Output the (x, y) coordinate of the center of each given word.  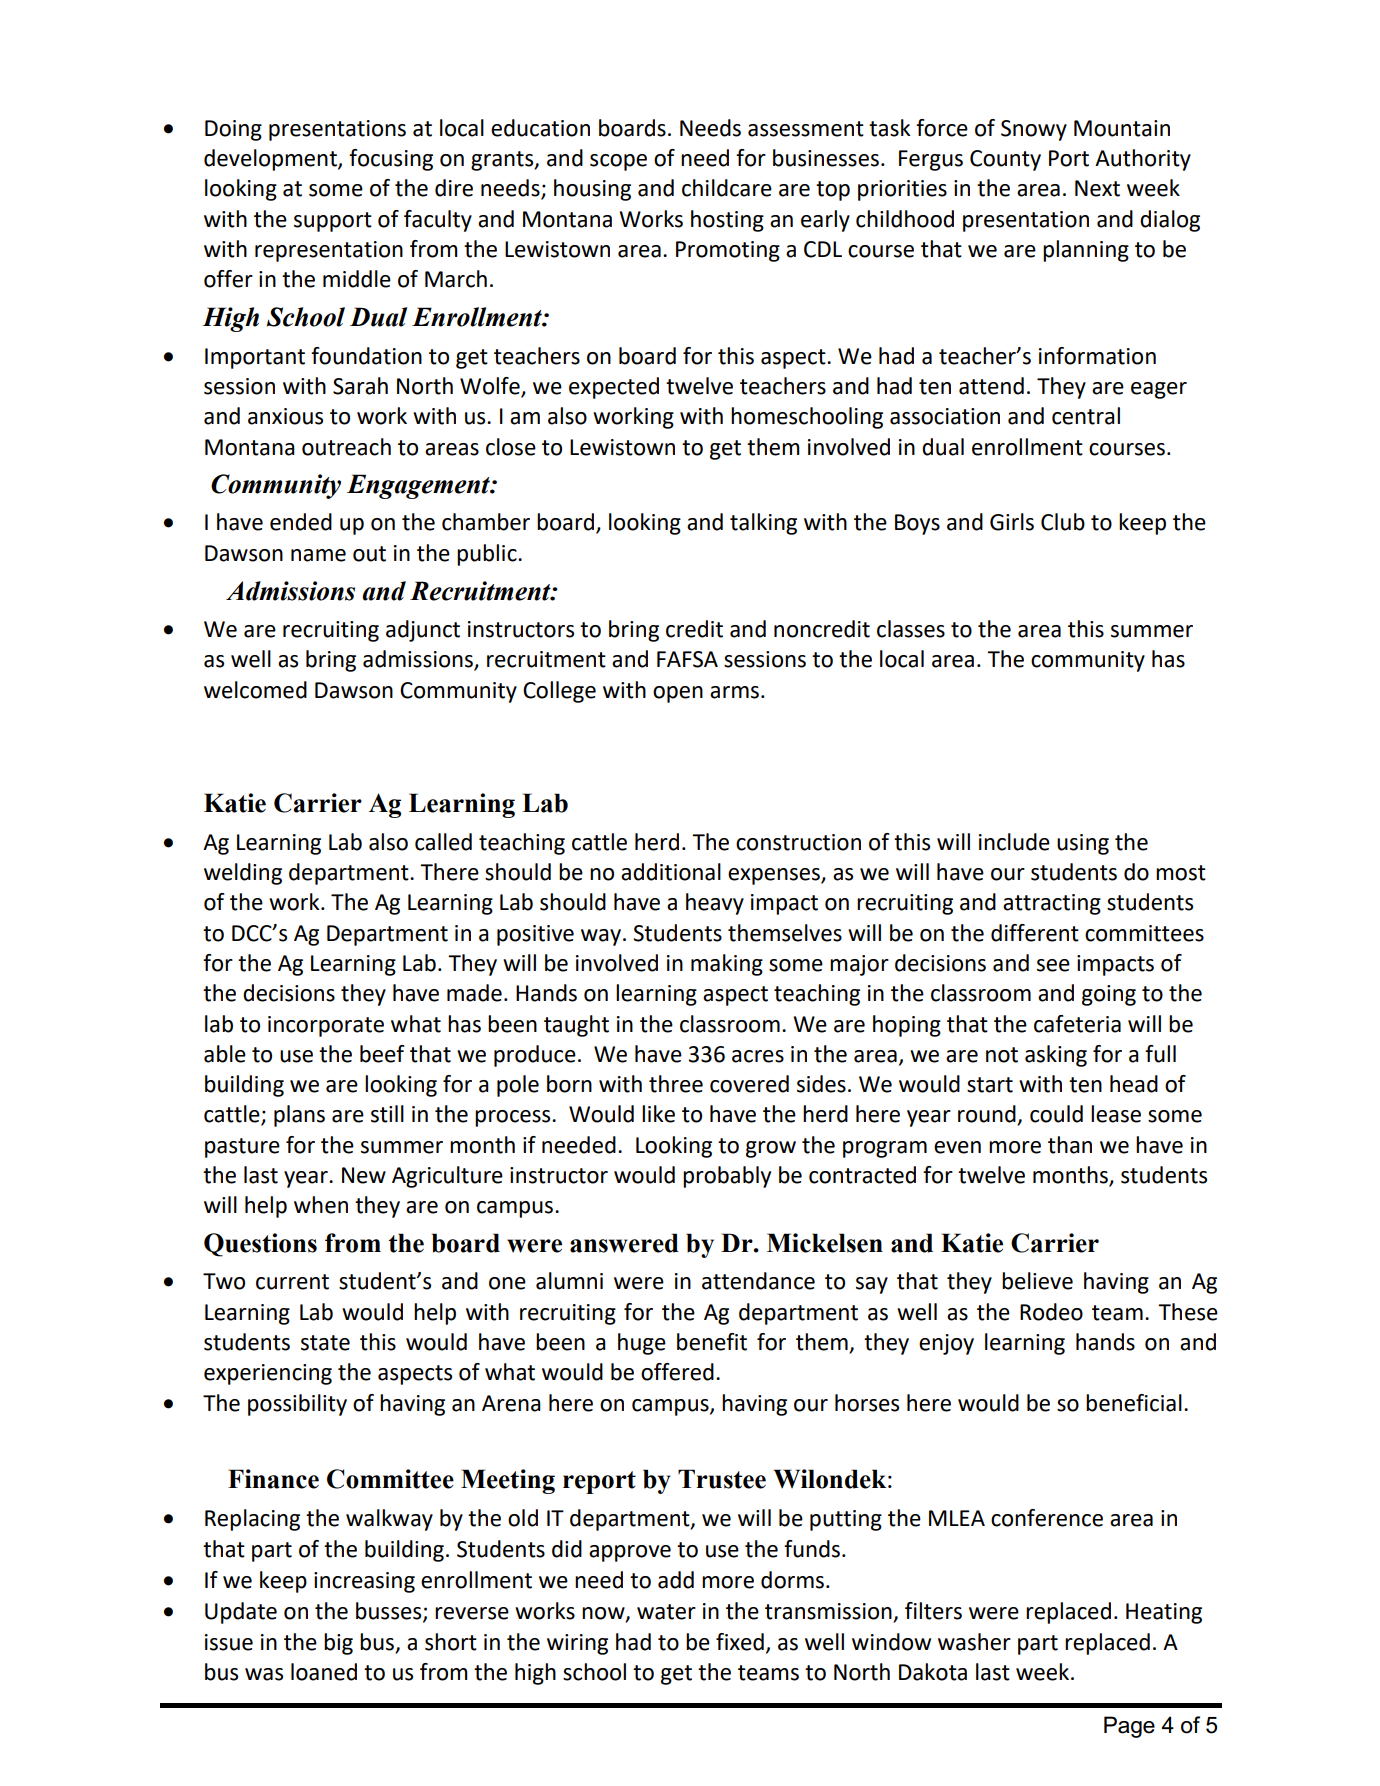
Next (1097, 188)
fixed (740, 1642)
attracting (1052, 904)
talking (763, 524)
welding (243, 874)
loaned (324, 1672)
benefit (712, 1342)
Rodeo (1051, 1312)
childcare (727, 188)
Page (1129, 1727)
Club (1063, 522)
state (325, 1343)
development (271, 160)
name (318, 555)
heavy (715, 904)
